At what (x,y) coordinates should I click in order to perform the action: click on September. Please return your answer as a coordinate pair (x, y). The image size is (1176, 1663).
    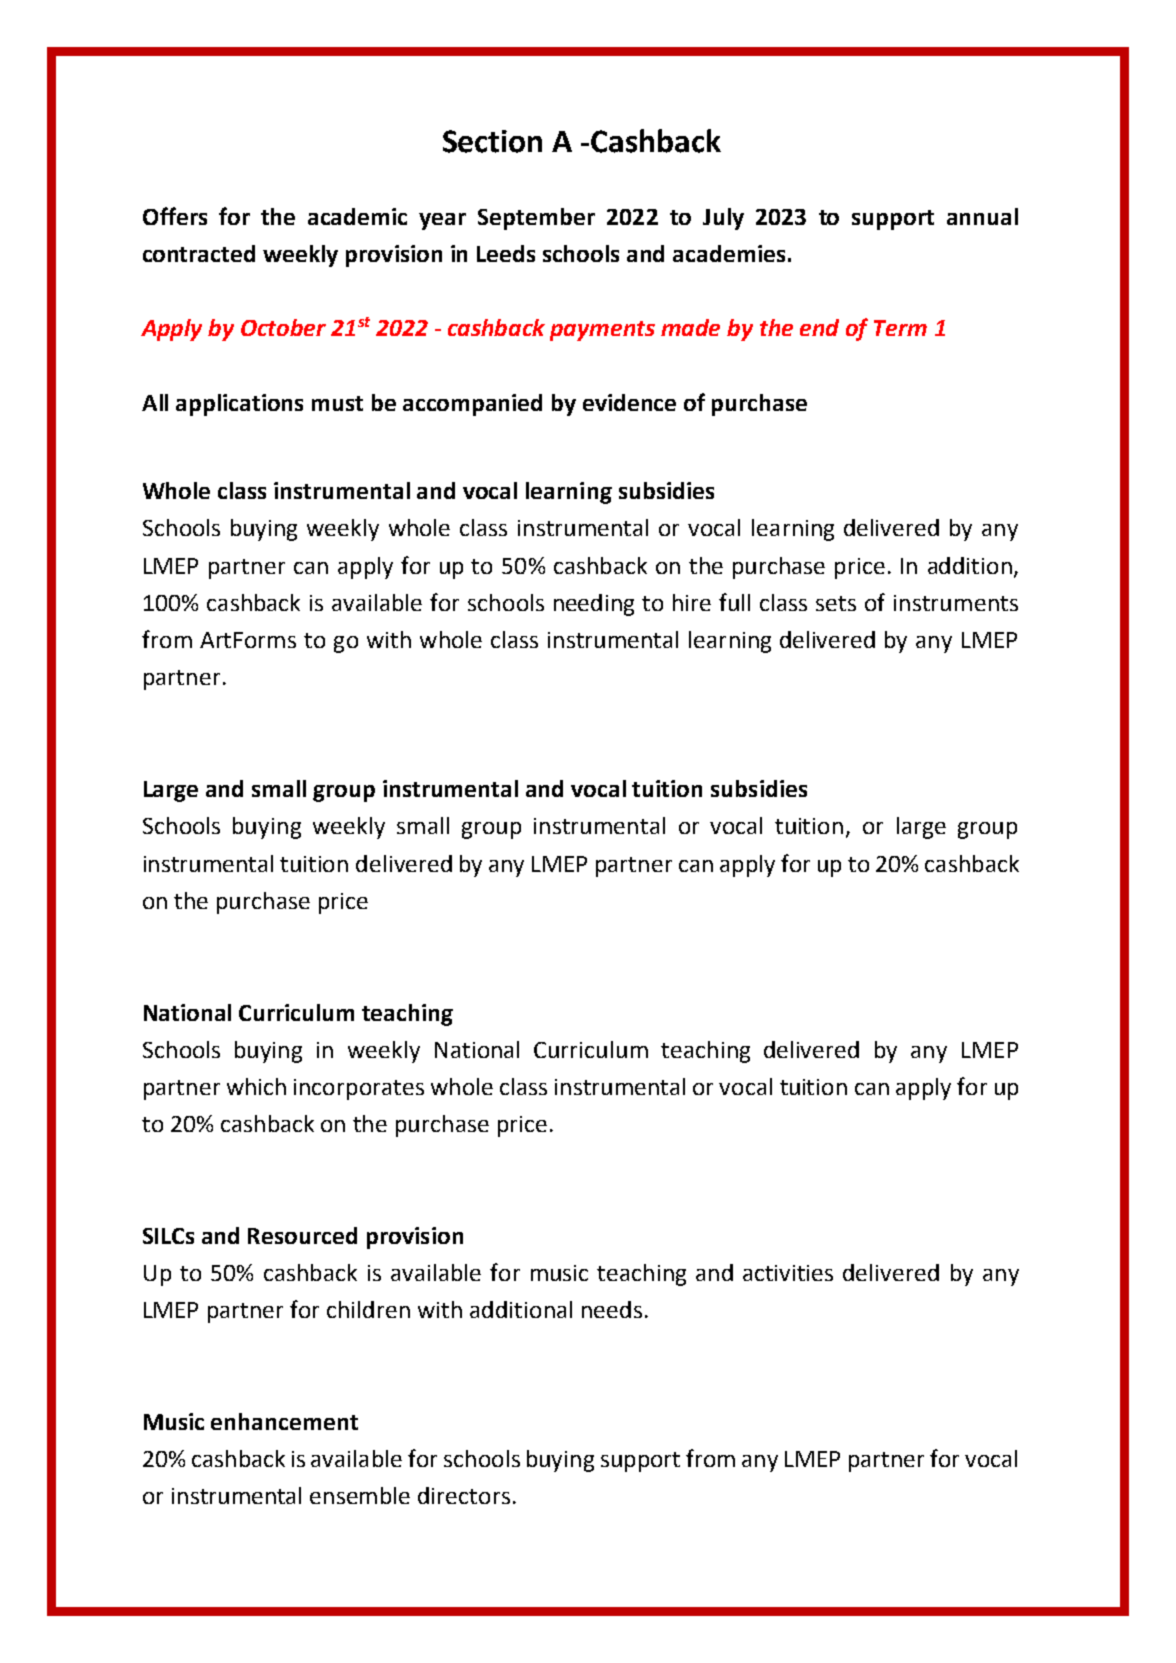
    Looking at the image, I should click on (536, 219).
